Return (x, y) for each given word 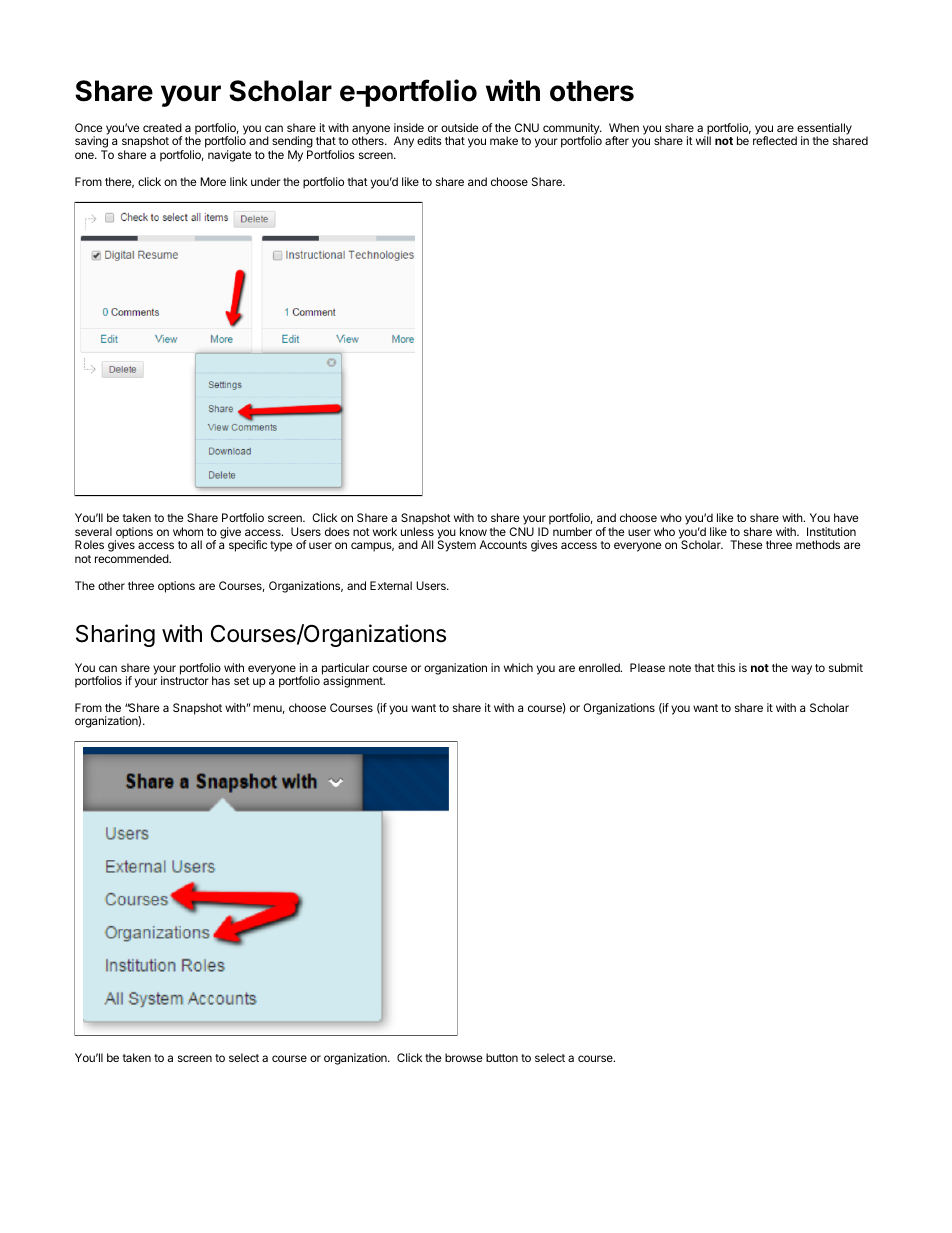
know (473, 531)
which (518, 667)
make (504, 140)
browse (463, 1057)
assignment (354, 682)
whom (188, 531)
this (726, 667)
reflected (775, 140)
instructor (185, 680)
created (162, 127)
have (846, 517)
